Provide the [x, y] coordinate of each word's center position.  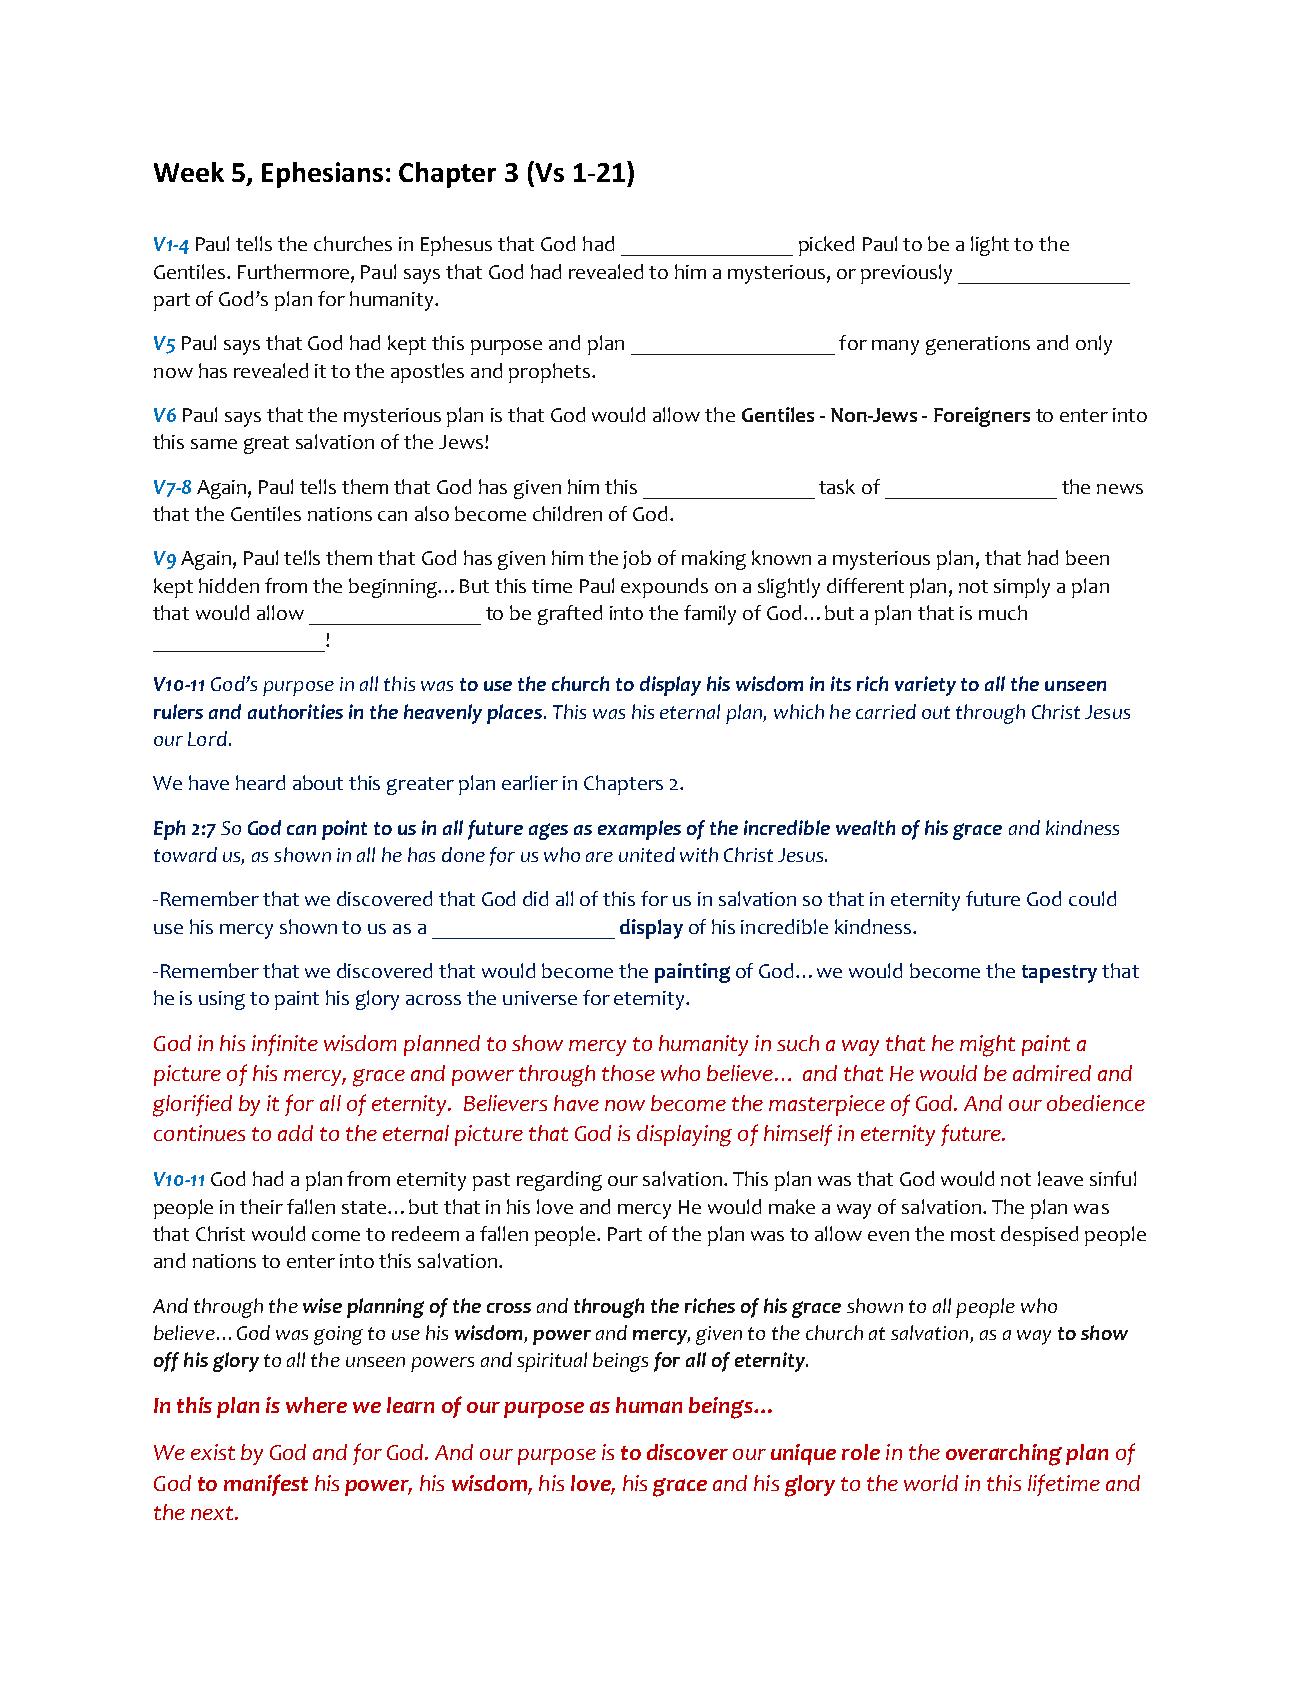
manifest [266, 1485]
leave [1060, 1178]
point [344, 830]
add [295, 1133]
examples [639, 830]
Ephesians [322, 175]
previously [906, 274]
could [1092, 898]
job [637, 559]
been [1087, 557]
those [628, 1073]
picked [826, 246]
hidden [229, 585]
